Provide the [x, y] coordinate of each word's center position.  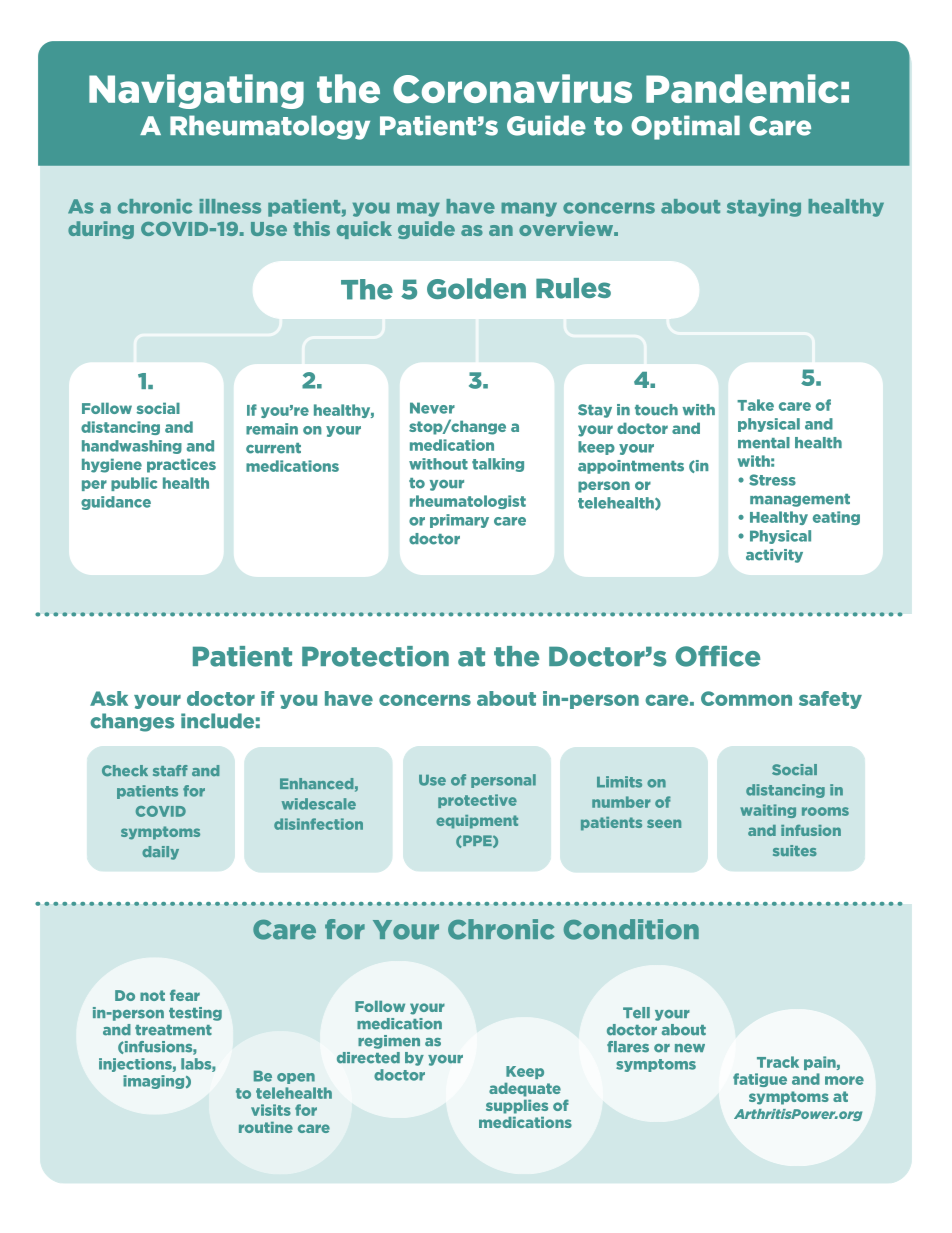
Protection [375, 656]
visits [271, 1110]
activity [774, 556]
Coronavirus [512, 88]
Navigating [196, 91]
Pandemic [742, 88]
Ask [109, 698]
